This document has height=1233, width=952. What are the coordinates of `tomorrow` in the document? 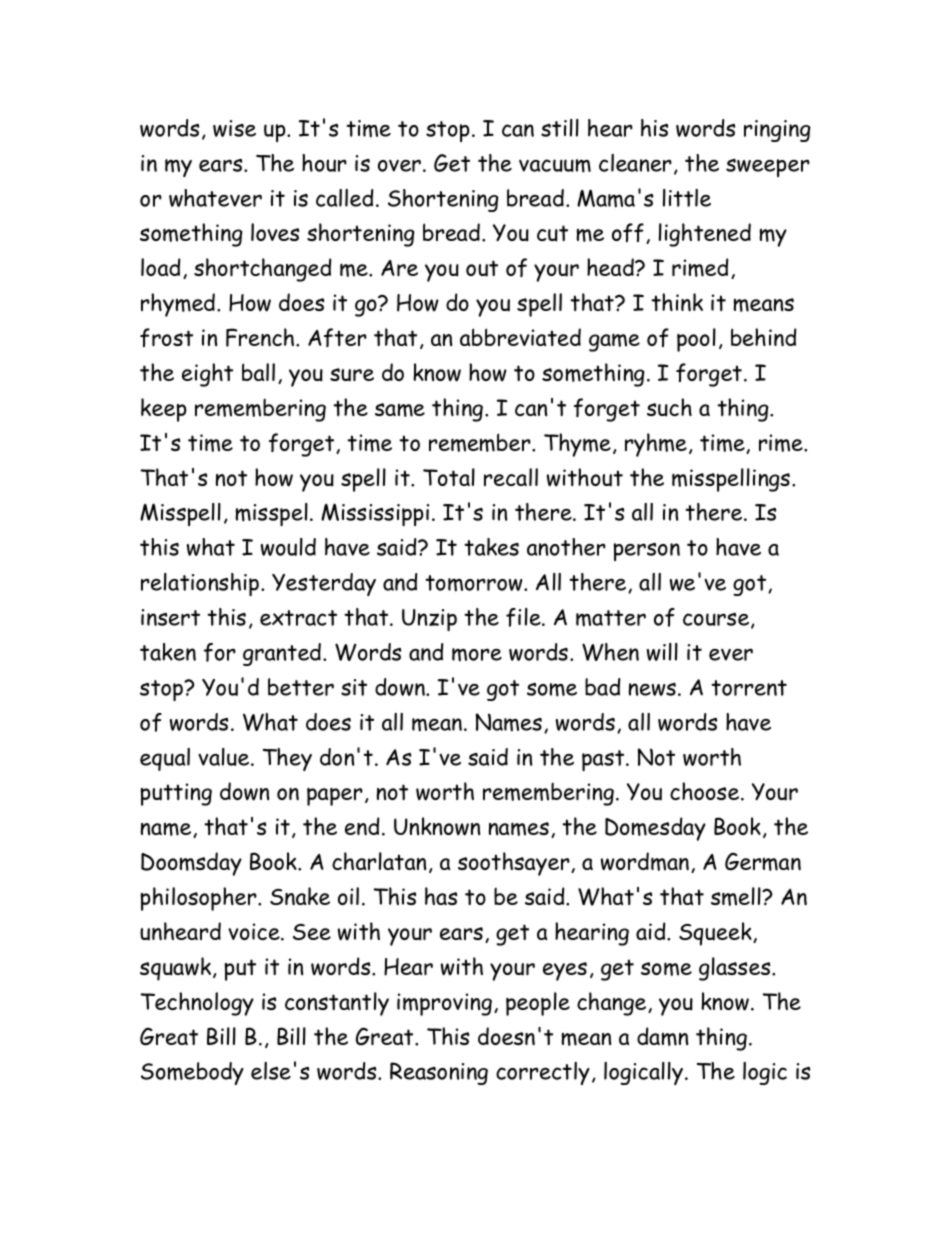 It's located at (475, 583).
